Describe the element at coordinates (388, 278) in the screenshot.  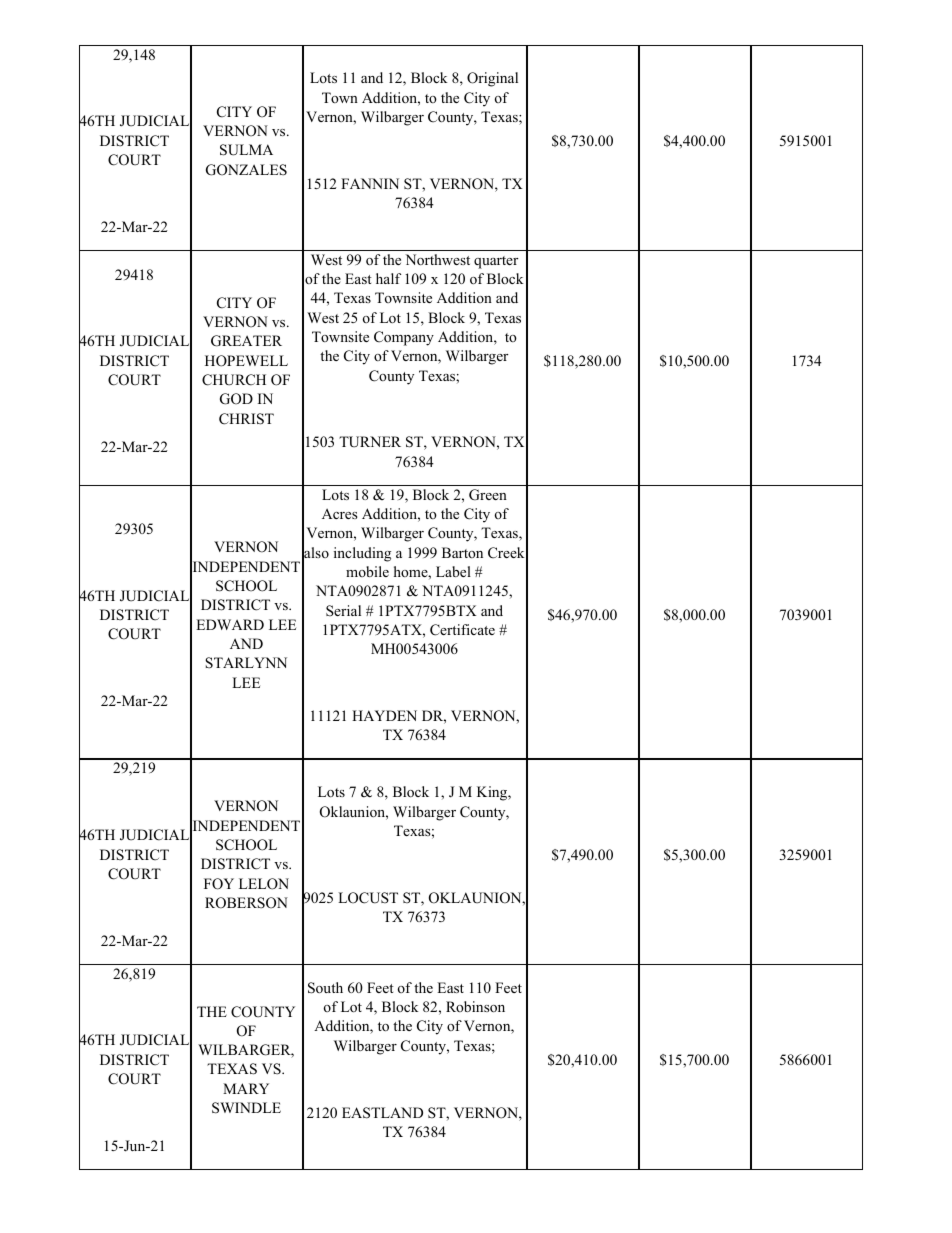
I see `half` at that location.
